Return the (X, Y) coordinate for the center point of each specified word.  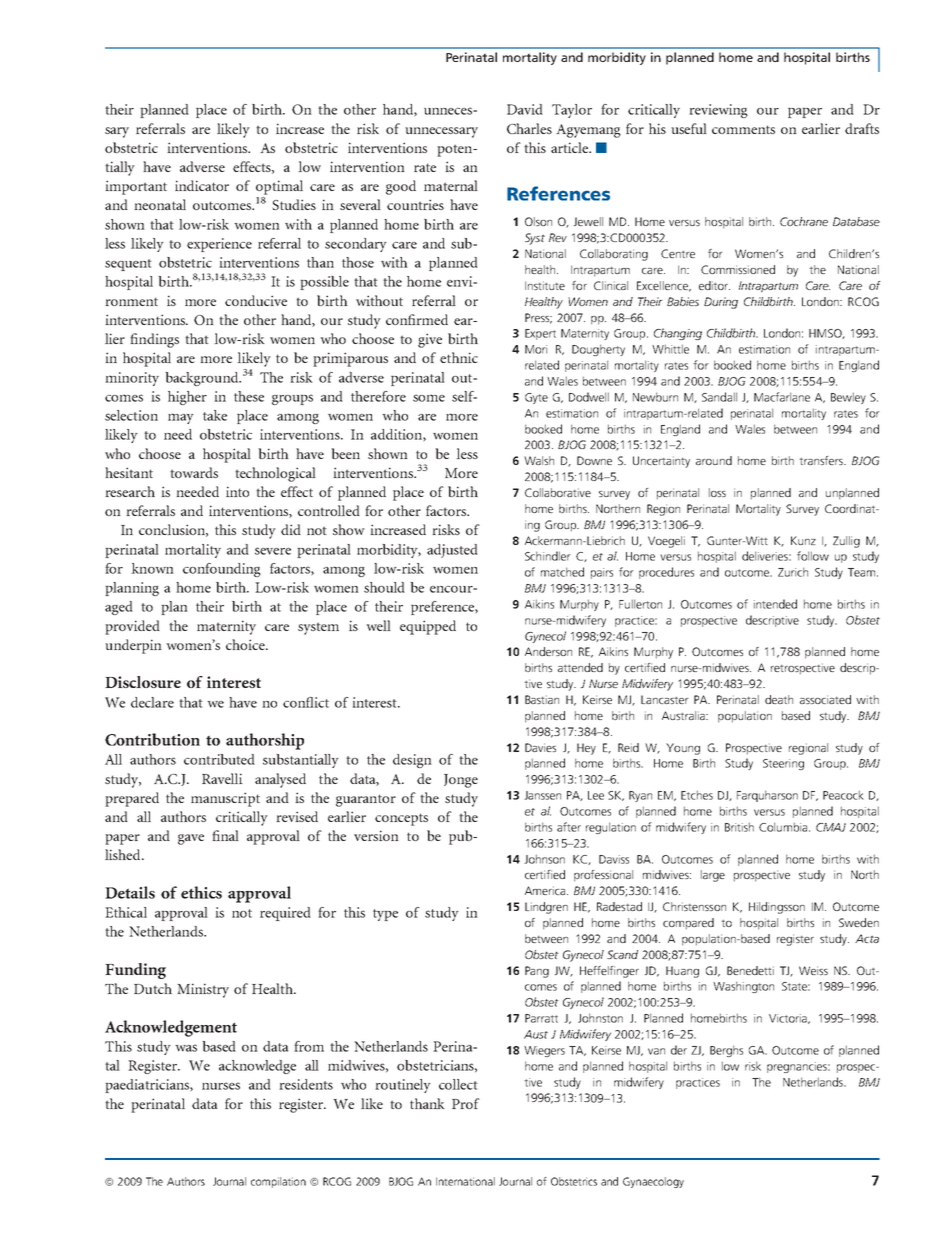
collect (458, 1084)
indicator (202, 185)
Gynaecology (653, 1182)
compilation (278, 1182)
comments (743, 129)
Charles (529, 128)
